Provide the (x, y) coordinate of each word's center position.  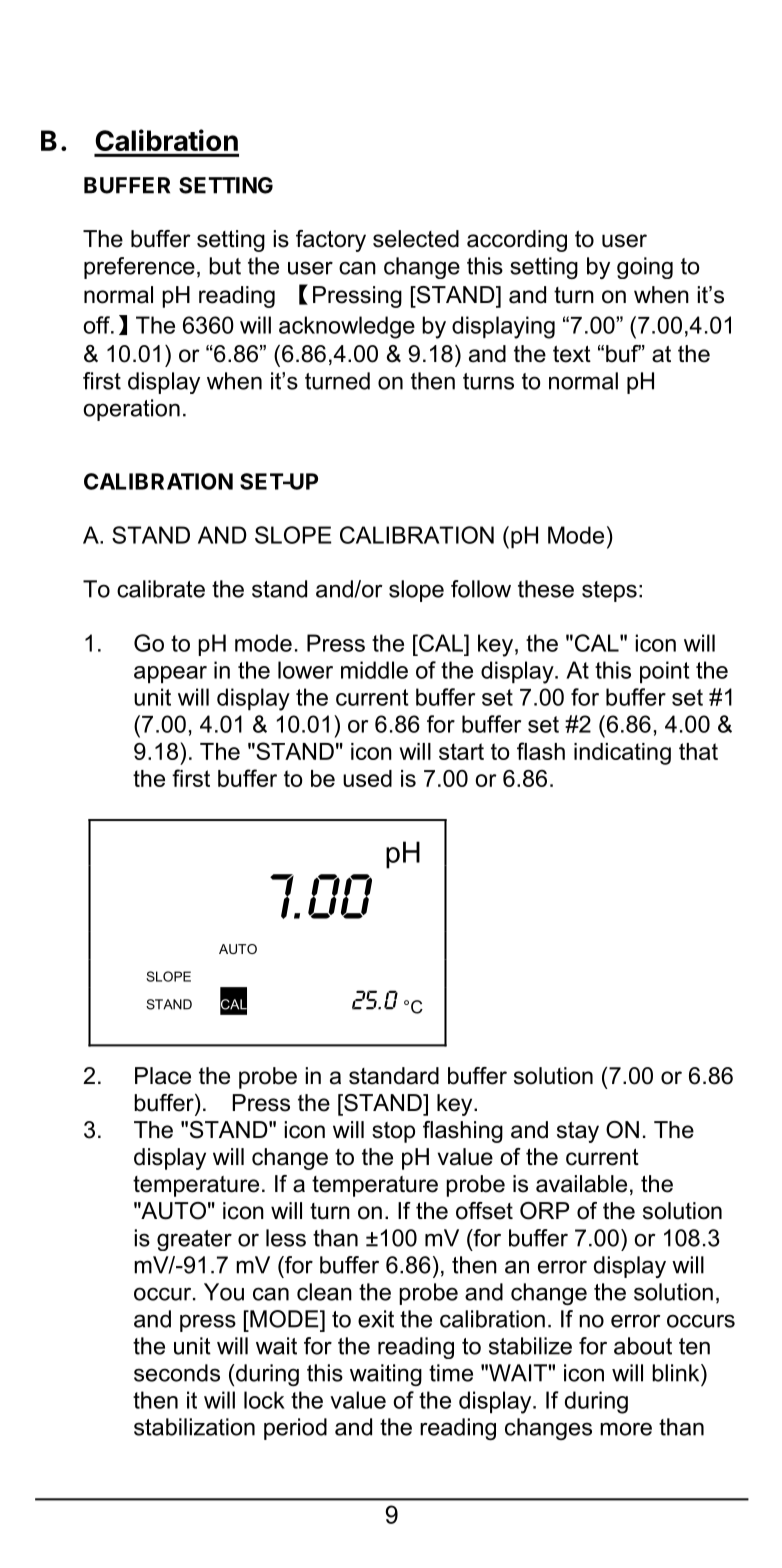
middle (374, 670)
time (451, 1373)
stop (393, 1132)
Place (163, 1076)
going (645, 268)
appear (170, 674)
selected (416, 239)
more (626, 1429)
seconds (177, 1373)
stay (578, 1132)
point (665, 672)
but (225, 266)
